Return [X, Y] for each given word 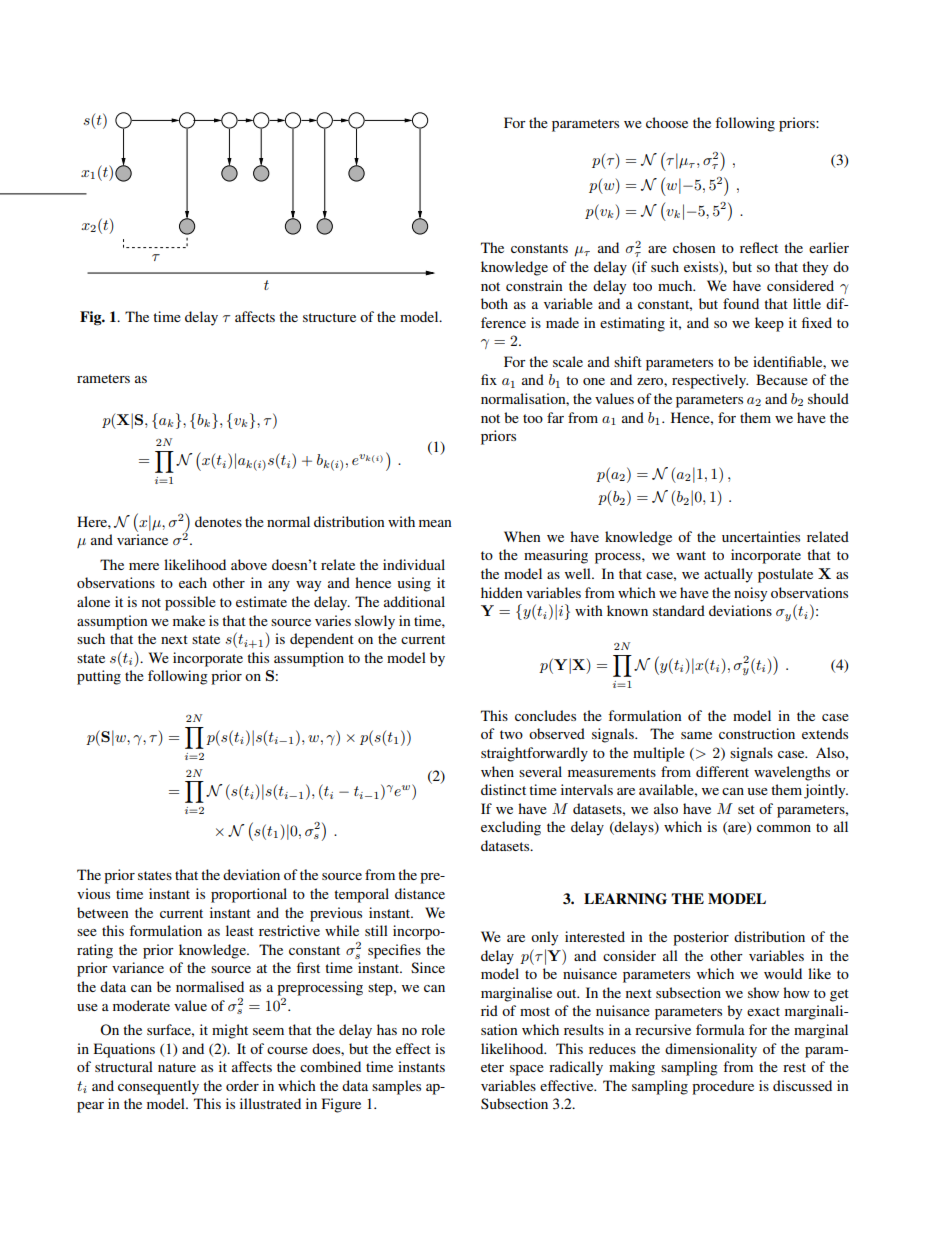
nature [177, 1067]
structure [329, 317]
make [189, 620]
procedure [723, 1087]
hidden [502, 592]
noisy [750, 594]
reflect [759, 247]
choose [667, 122]
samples [396, 1087]
